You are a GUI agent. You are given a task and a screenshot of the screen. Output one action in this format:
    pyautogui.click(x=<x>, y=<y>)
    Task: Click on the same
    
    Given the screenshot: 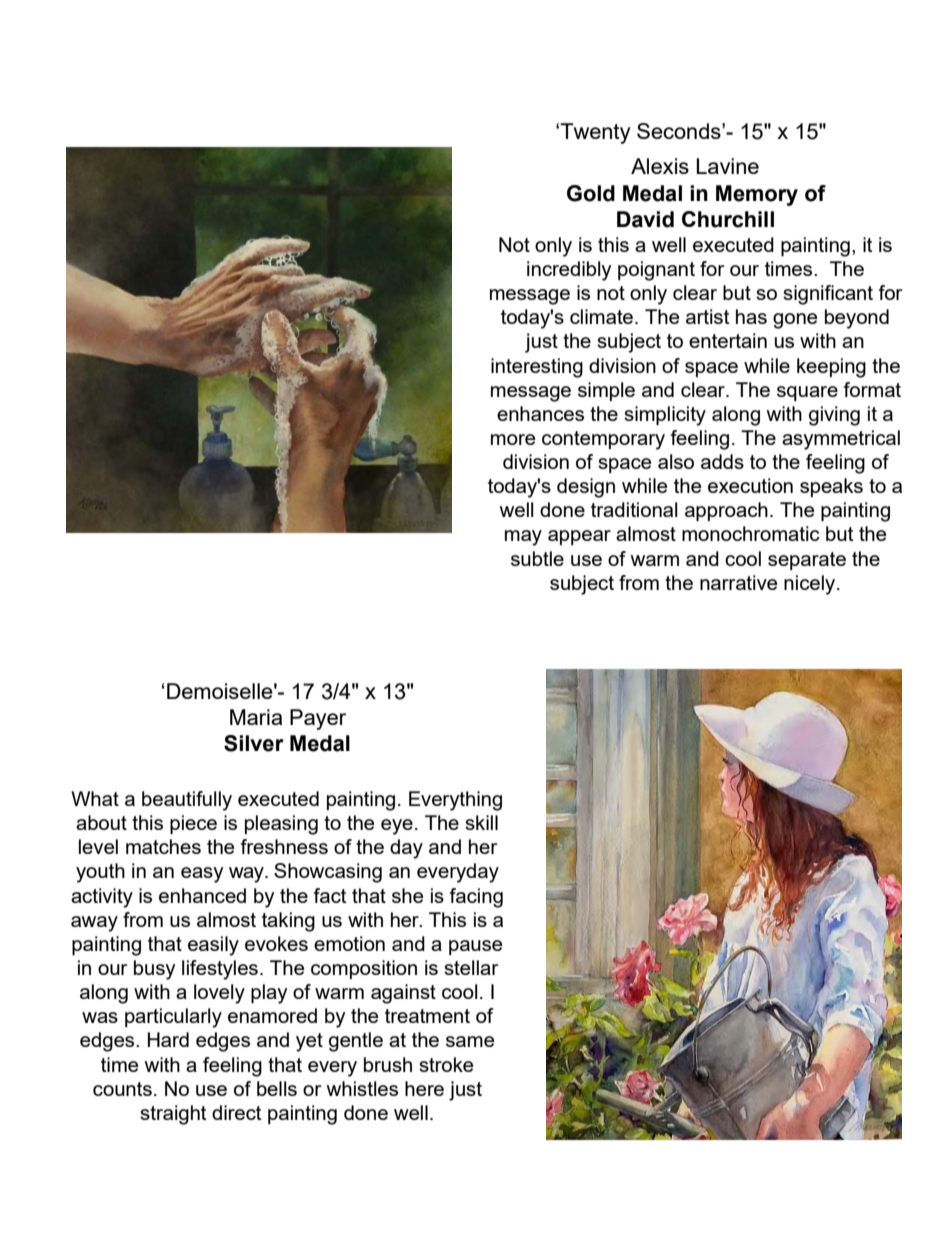 What is the action you would take?
    pyautogui.click(x=470, y=1041)
